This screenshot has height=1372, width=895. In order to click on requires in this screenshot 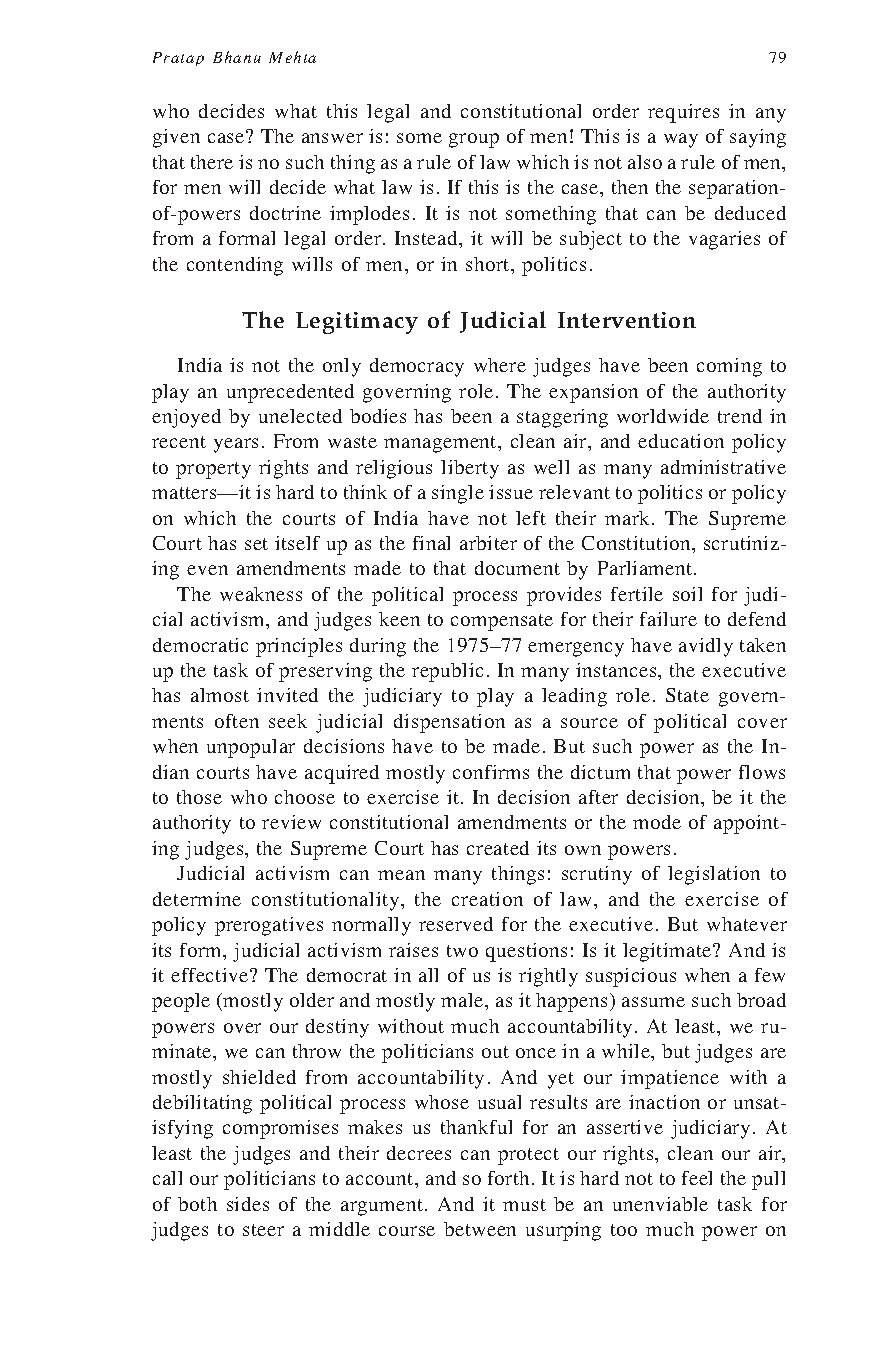, I will do `click(683, 113)`.
